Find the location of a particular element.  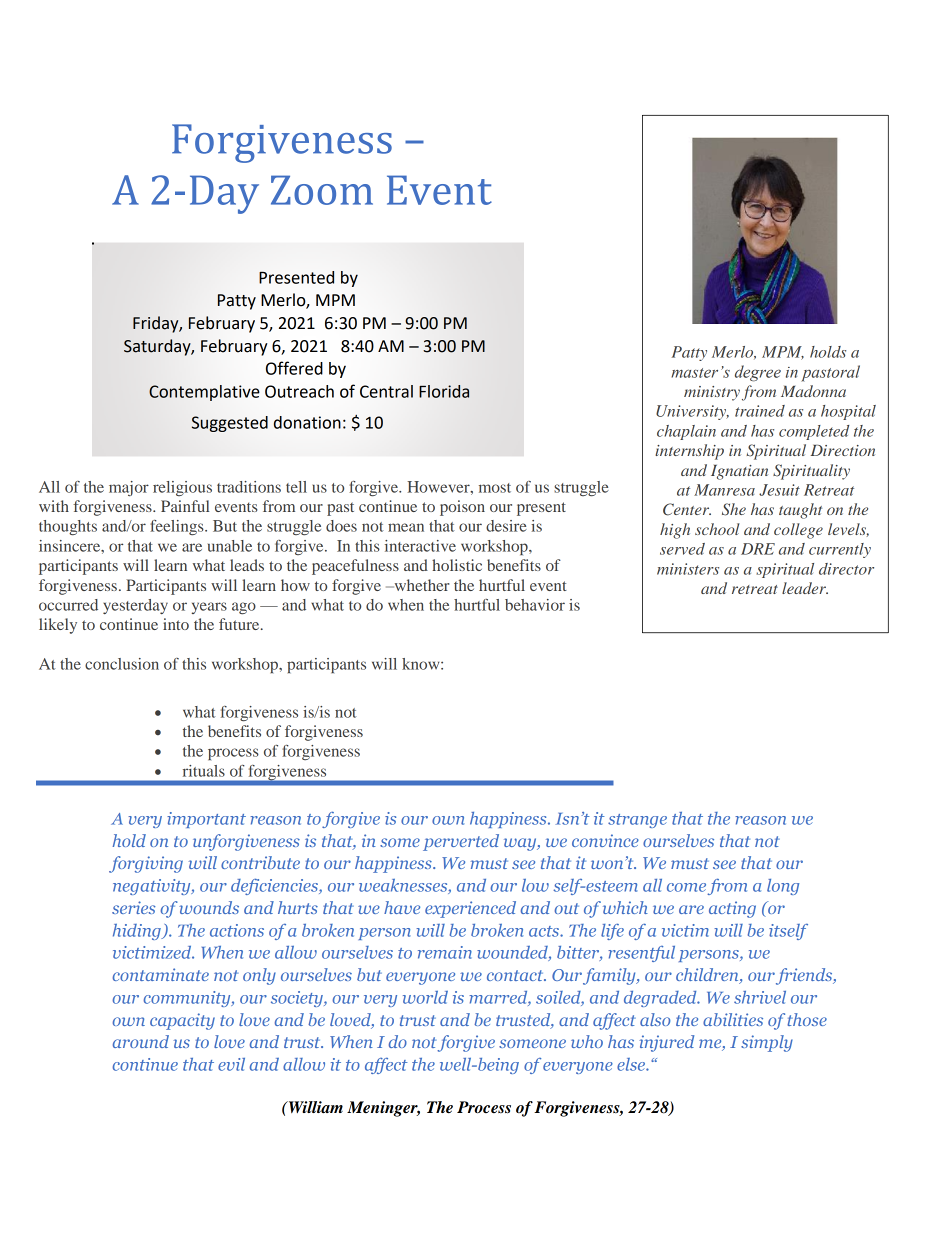

leader is located at coordinates (805, 588).
